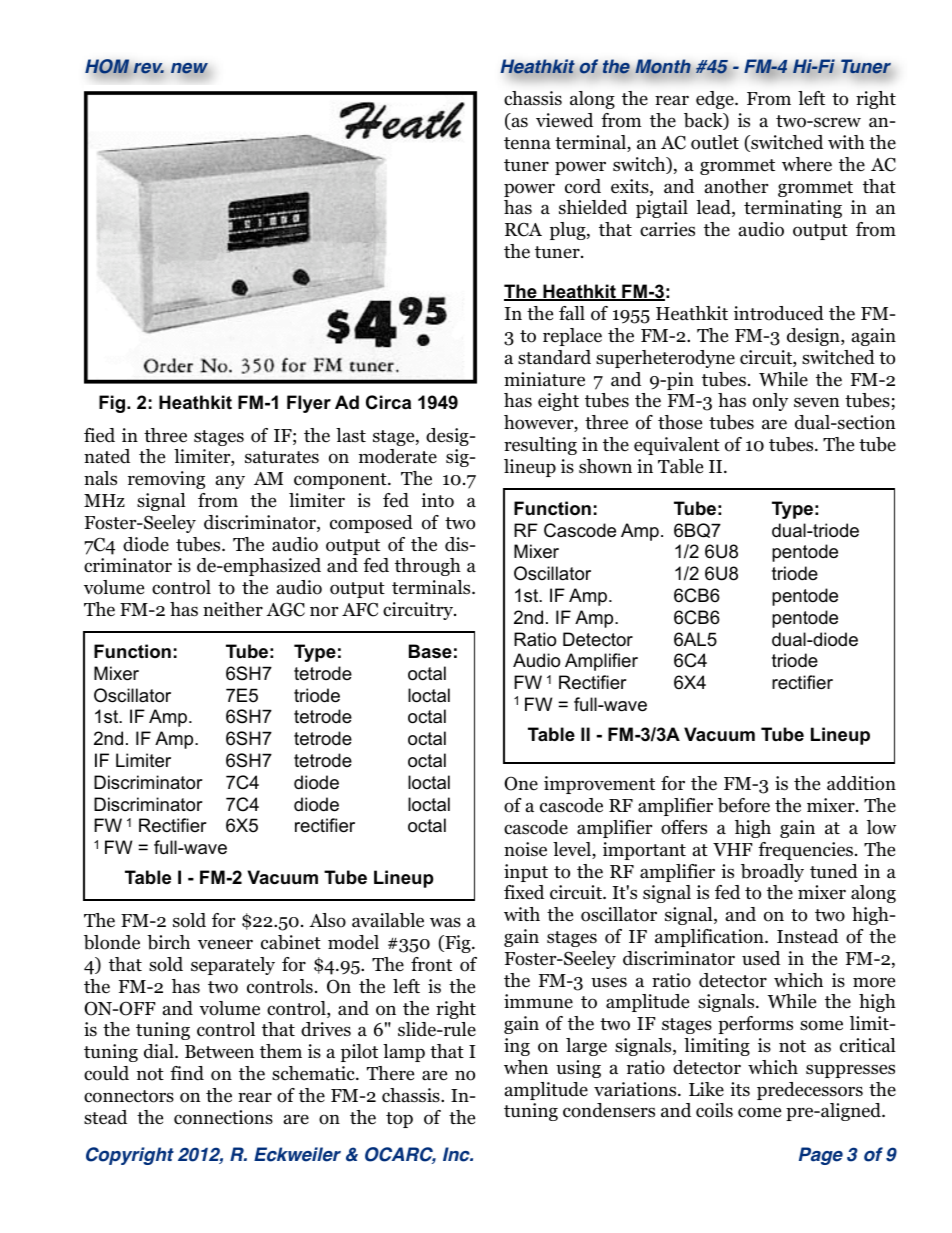 This screenshot has width=952, height=1233. What do you see at coordinates (564, 120) in the screenshot?
I see `viewed` at bounding box center [564, 120].
